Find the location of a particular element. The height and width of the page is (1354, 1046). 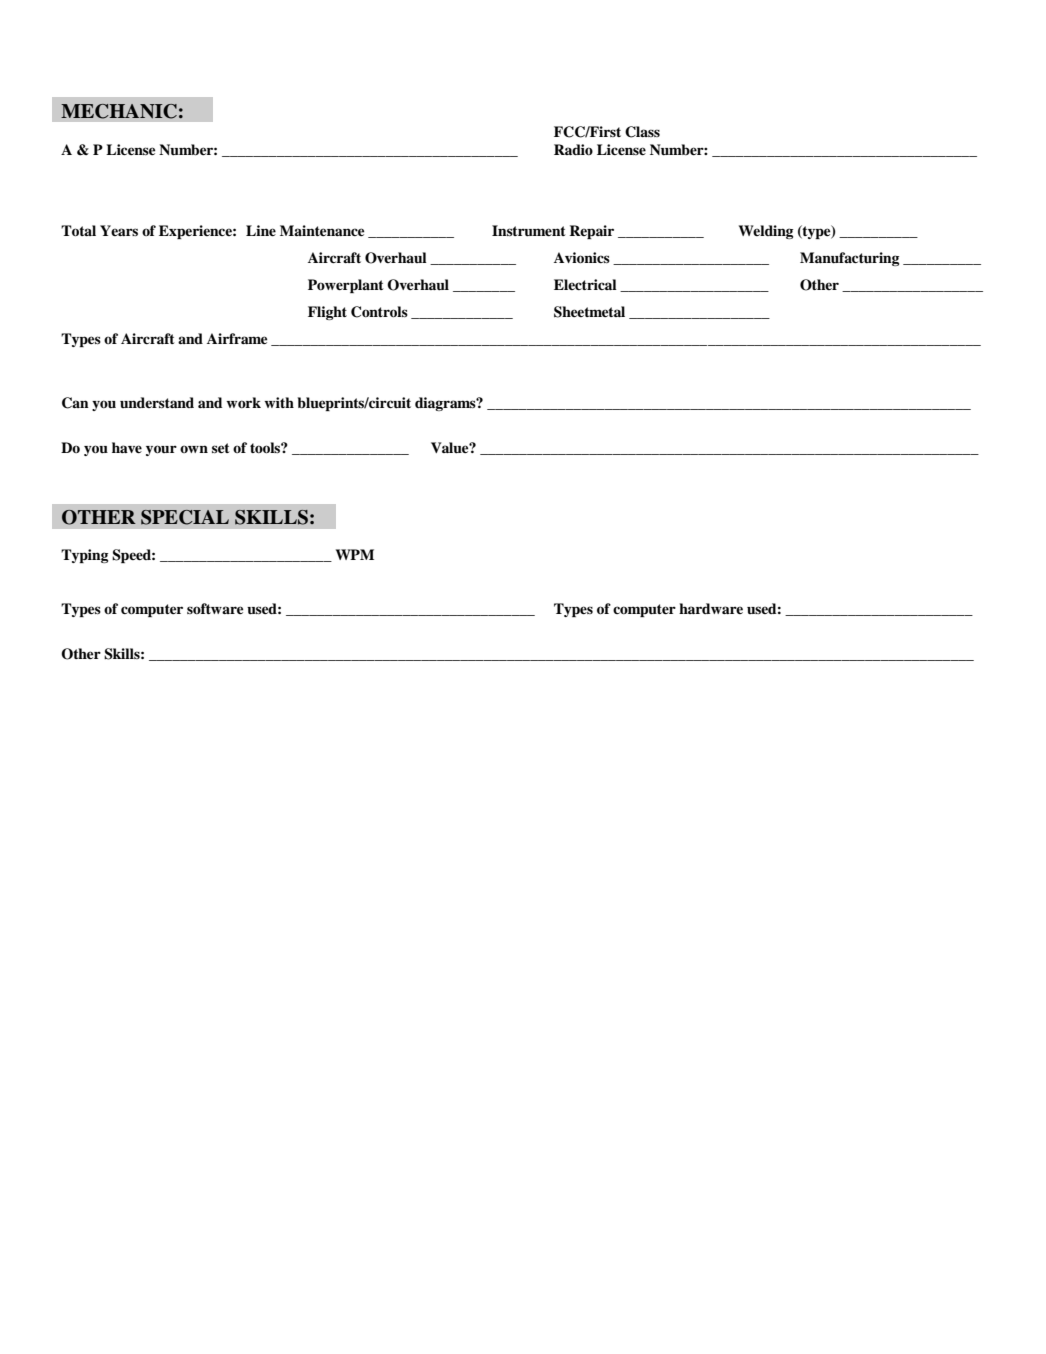

MECHANIC is located at coordinates (119, 111).
